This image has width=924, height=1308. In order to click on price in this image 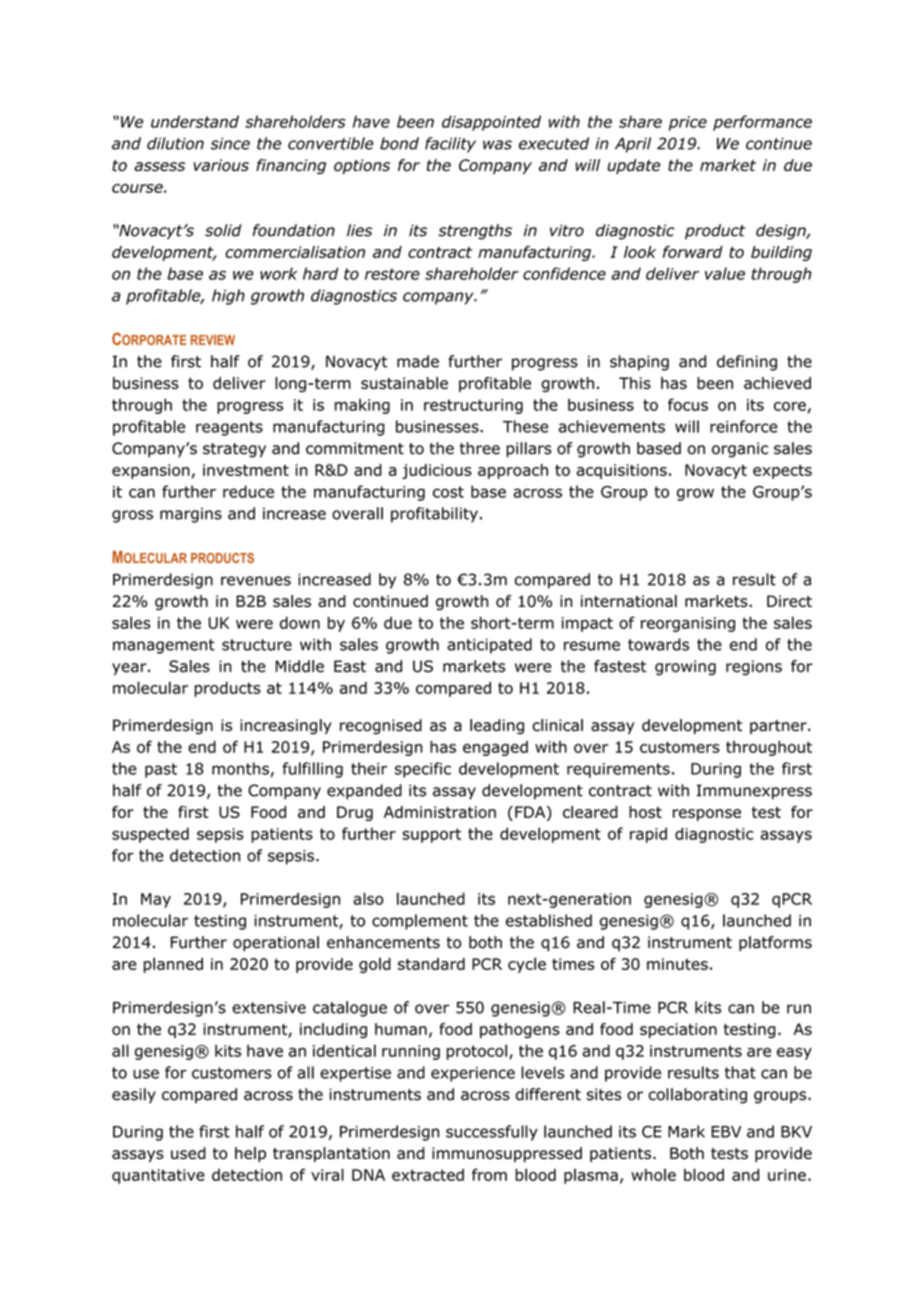, I will do `click(688, 123)`.
